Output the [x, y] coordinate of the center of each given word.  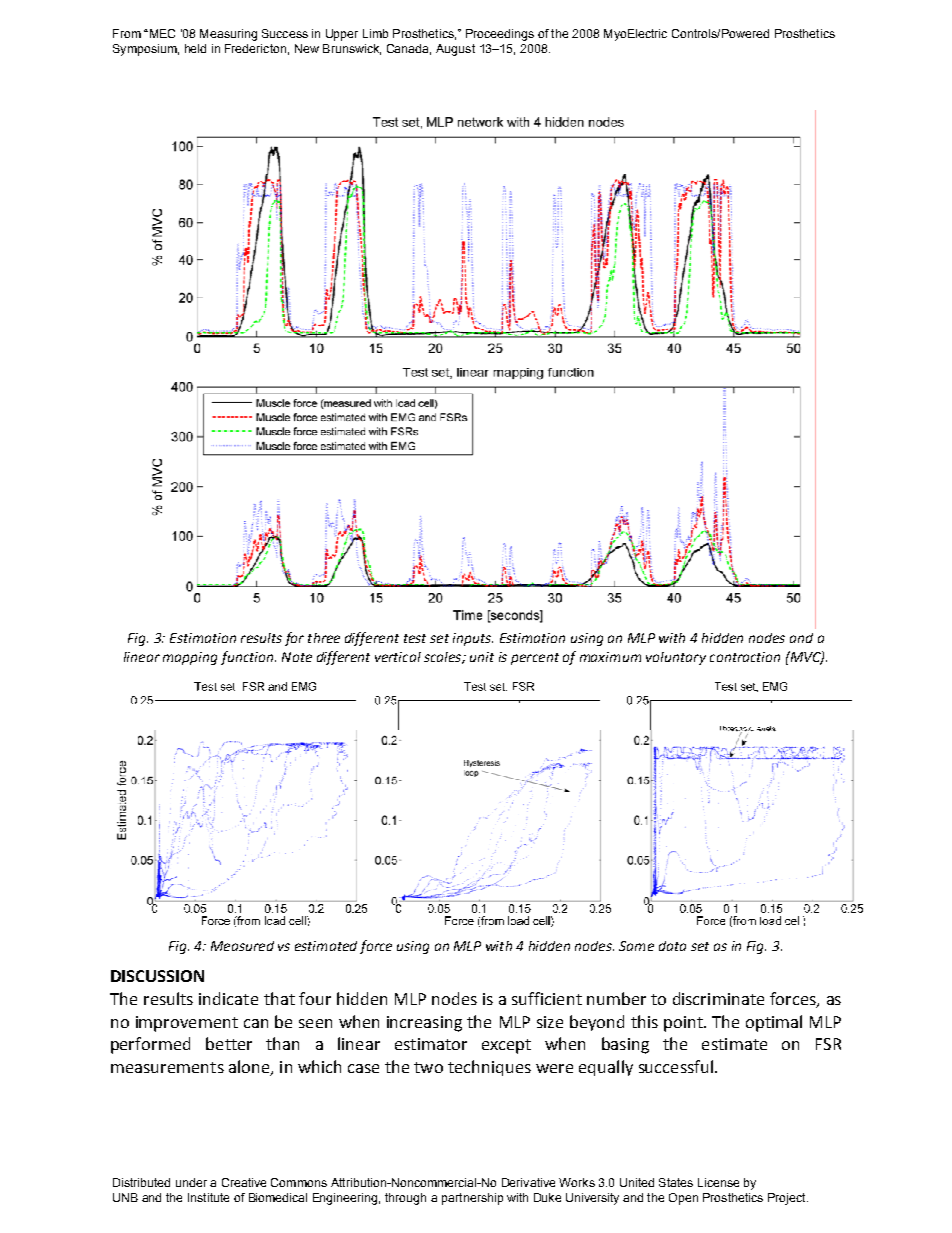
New [307, 48]
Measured [242, 946]
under [191, 1182]
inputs [473, 639]
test [415, 638]
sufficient [547, 998]
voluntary [676, 658]
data [672, 946]
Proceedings [500, 35]
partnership [472, 1199]
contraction [745, 657]
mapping [190, 658]
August [455, 50]
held [195, 48]
